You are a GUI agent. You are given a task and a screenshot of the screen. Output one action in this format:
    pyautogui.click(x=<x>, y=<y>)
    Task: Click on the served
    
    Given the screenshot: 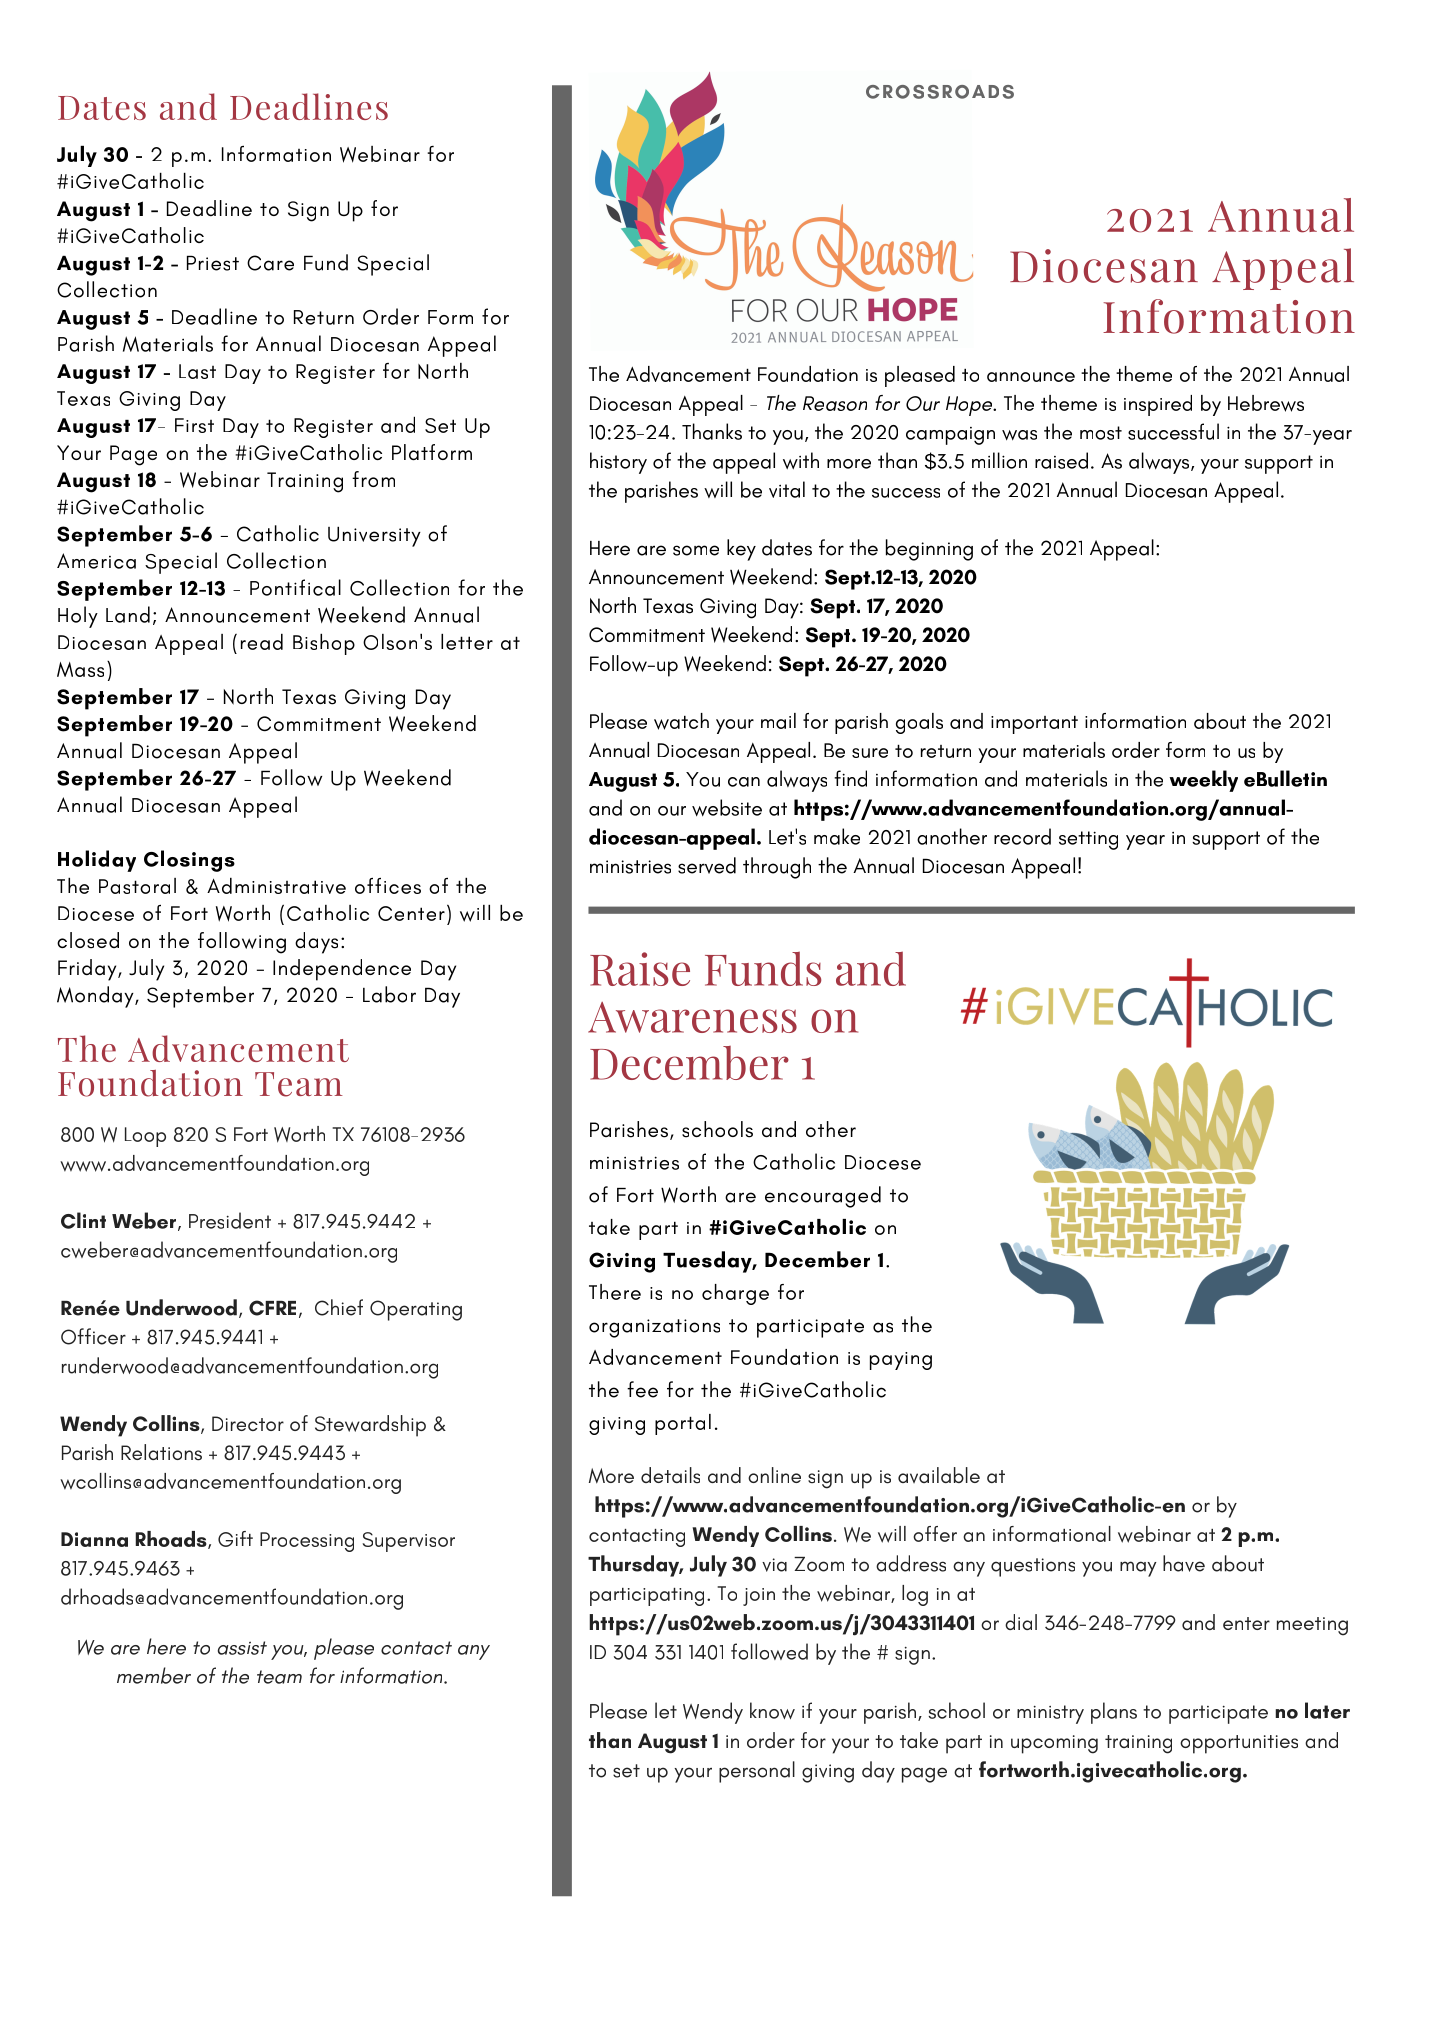 What is the action you would take?
    pyautogui.click(x=707, y=865)
